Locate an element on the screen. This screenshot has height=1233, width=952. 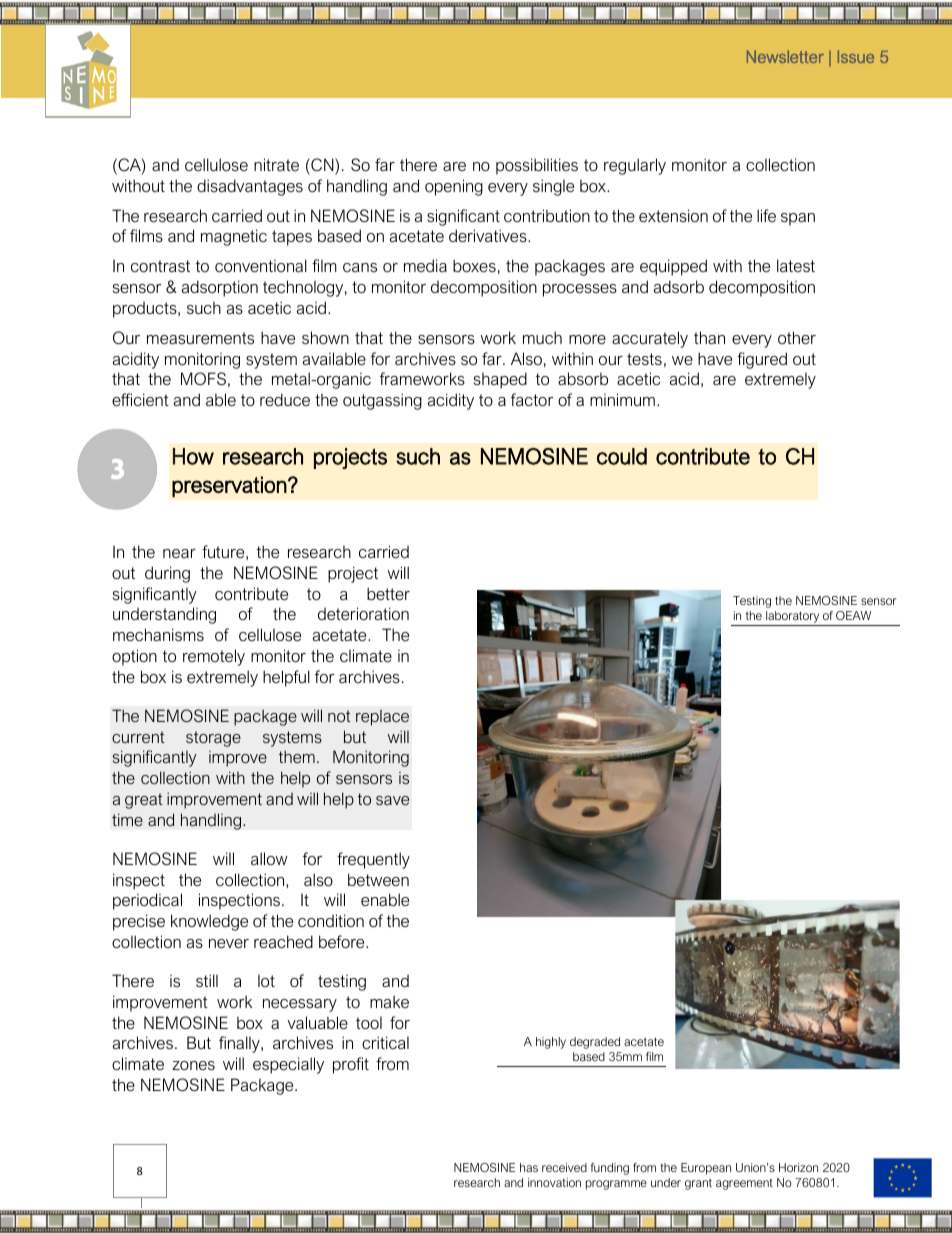
zones is located at coordinates (193, 1065).
